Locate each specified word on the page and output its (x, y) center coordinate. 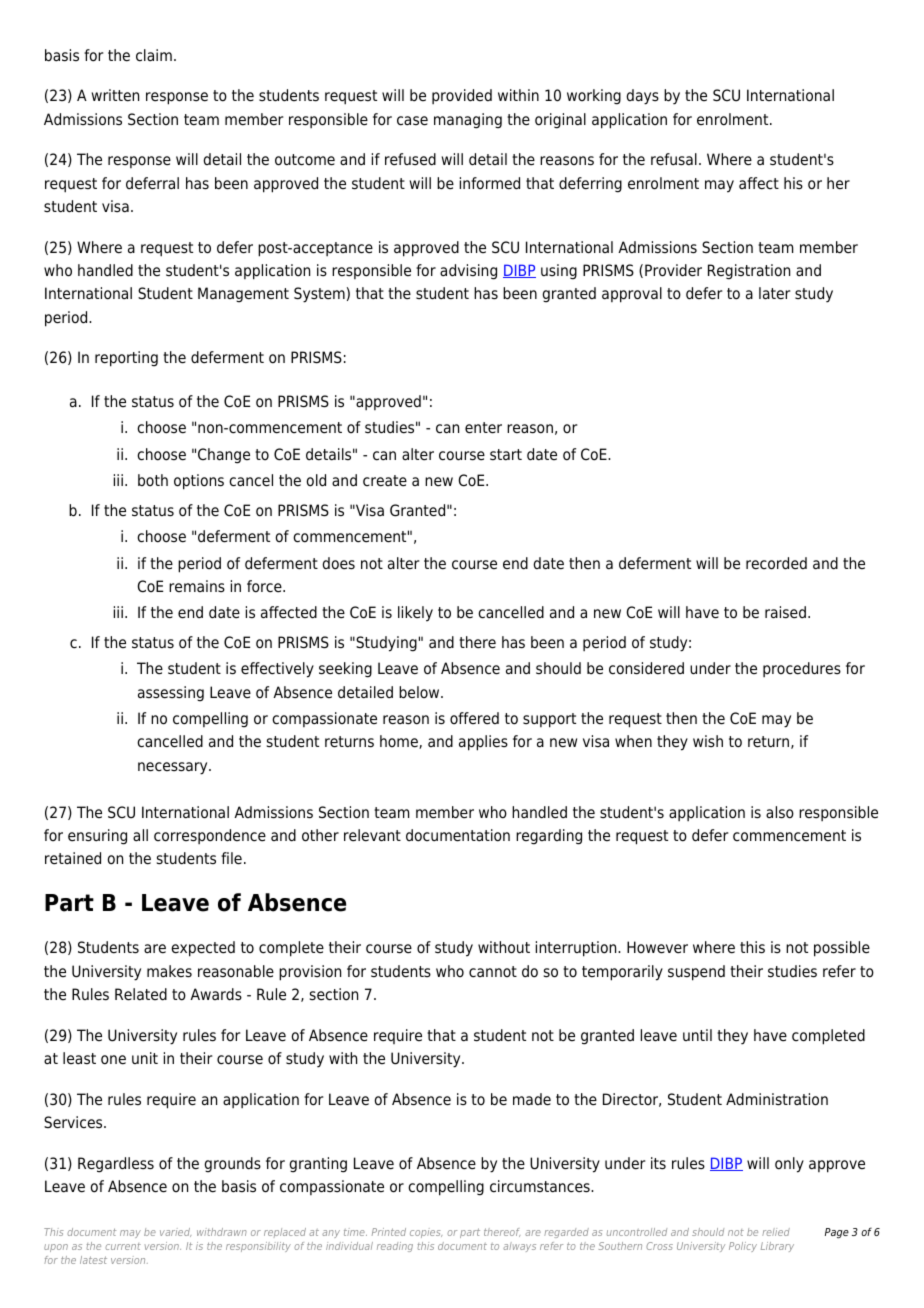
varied (175, 1232)
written (115, 95)
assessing (171, 694)
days (642, 97)
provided (462, 96)
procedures (802, 669)
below (420, 692)
